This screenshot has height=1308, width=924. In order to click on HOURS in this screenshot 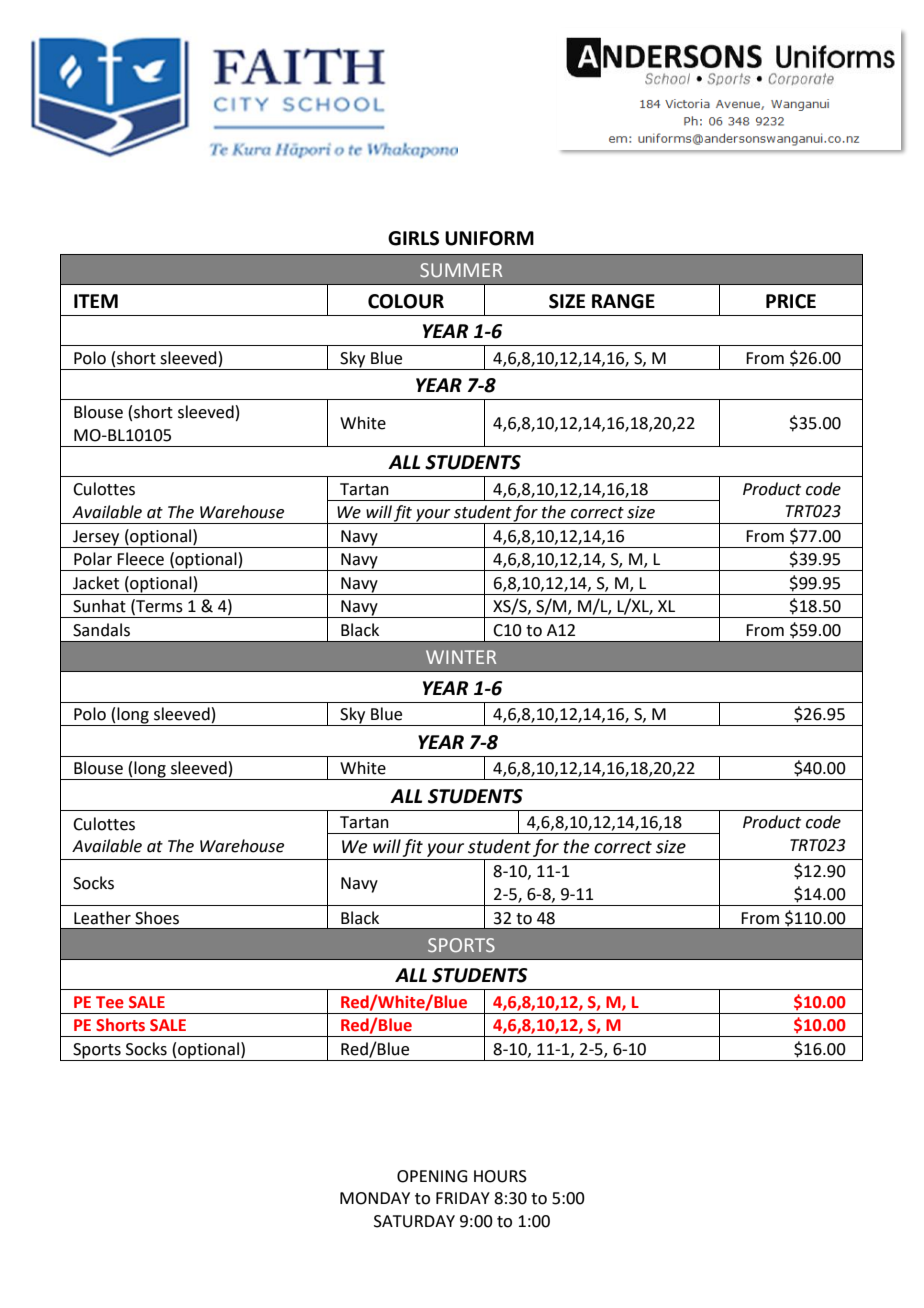, I will do `click(500, 1176)`.
